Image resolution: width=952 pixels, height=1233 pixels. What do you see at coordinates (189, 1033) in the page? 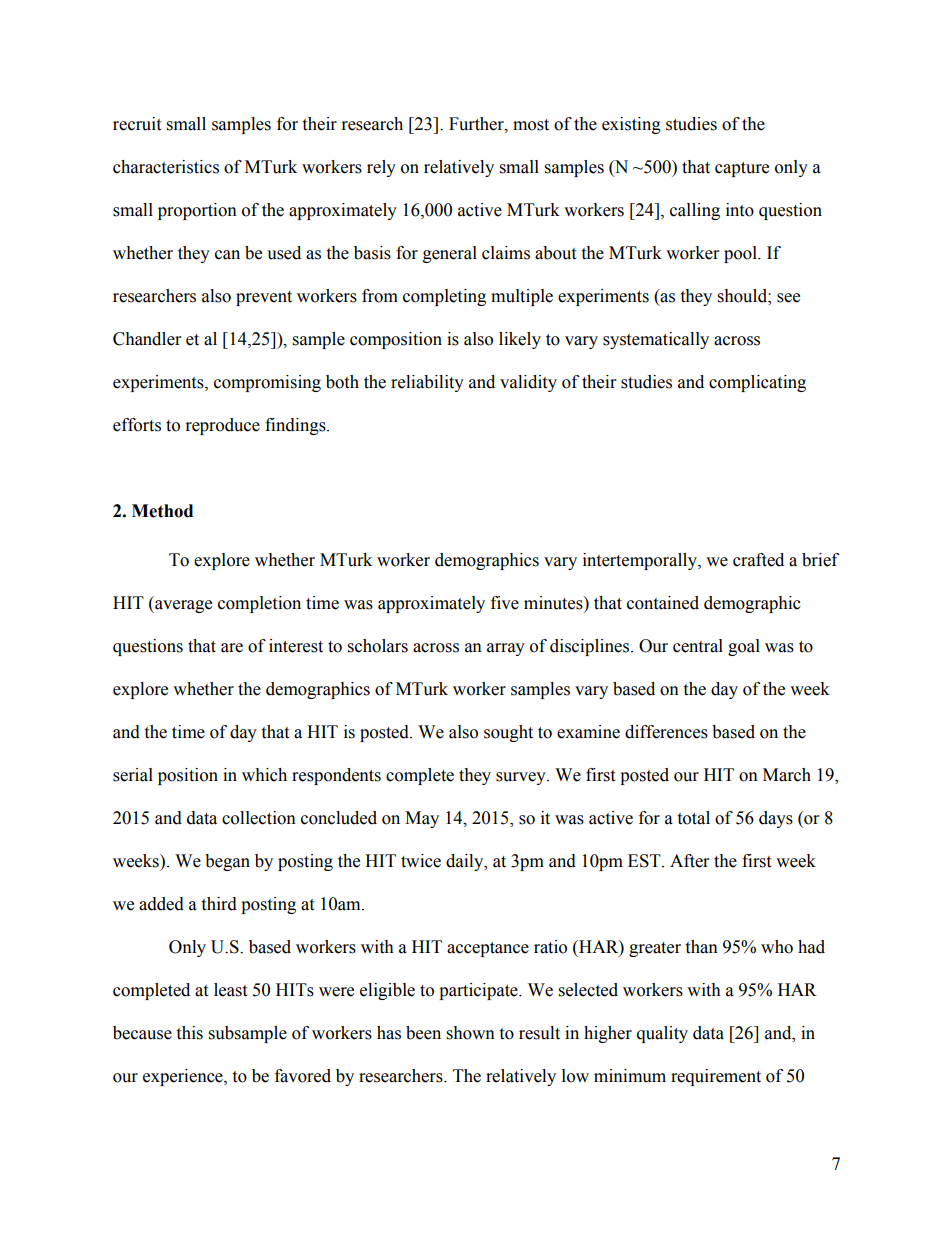
I see `this` at bounding box center [189, 1033].
